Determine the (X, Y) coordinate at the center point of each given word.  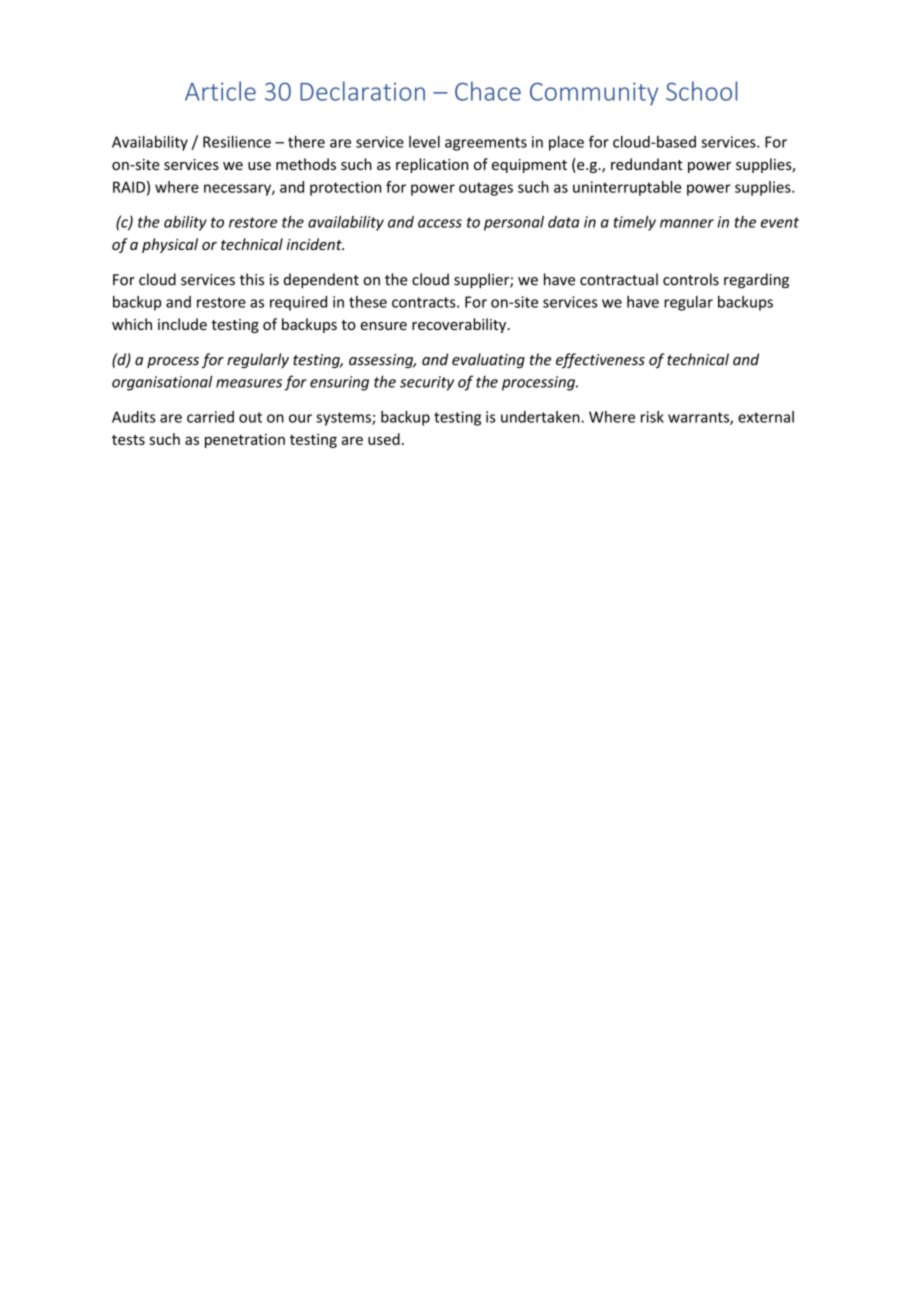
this (252, 279)
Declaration (362, 91)
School (701, 91)
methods (306, 164)
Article (220, 91)
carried (210, 417)
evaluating (488, 360)
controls (691, 279)
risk (652, 417)
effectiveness (600, 360)
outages (486, 189)
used (384, 439)
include (182, 324)
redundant (647, 164)
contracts (425, 302)
